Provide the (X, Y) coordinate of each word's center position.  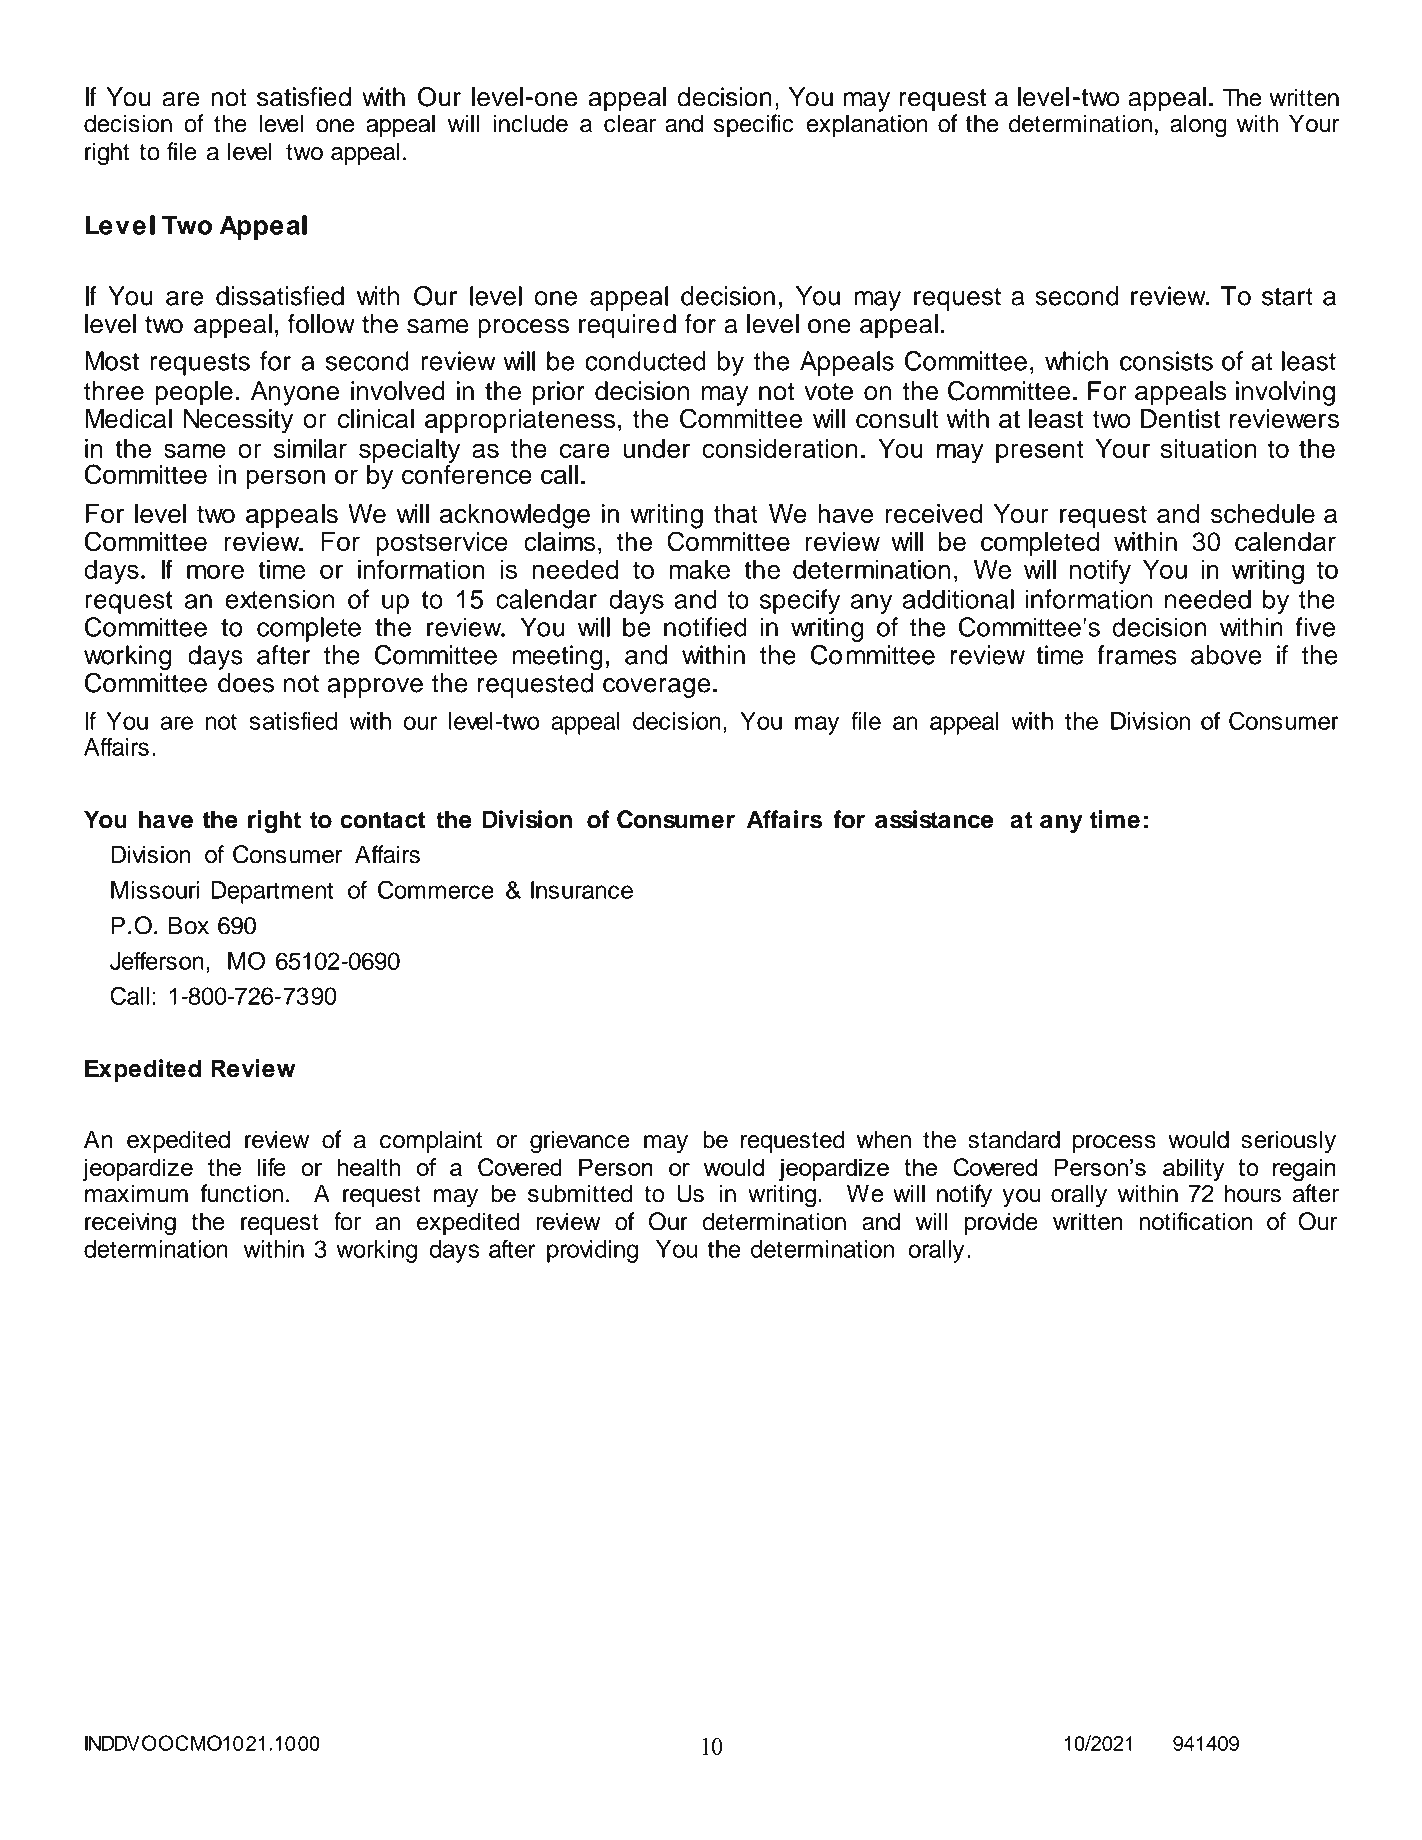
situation (1209, 448)
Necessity (238, 421)
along (1198, 126)
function (242, 1193)
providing (592, 1251)
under (656, 448)
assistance (934, 819)
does (246, 683)
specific (754, 125)
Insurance (582, 890)
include (530, 123)
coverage (656, 688)
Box (189, 925)
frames (1137, 655)
